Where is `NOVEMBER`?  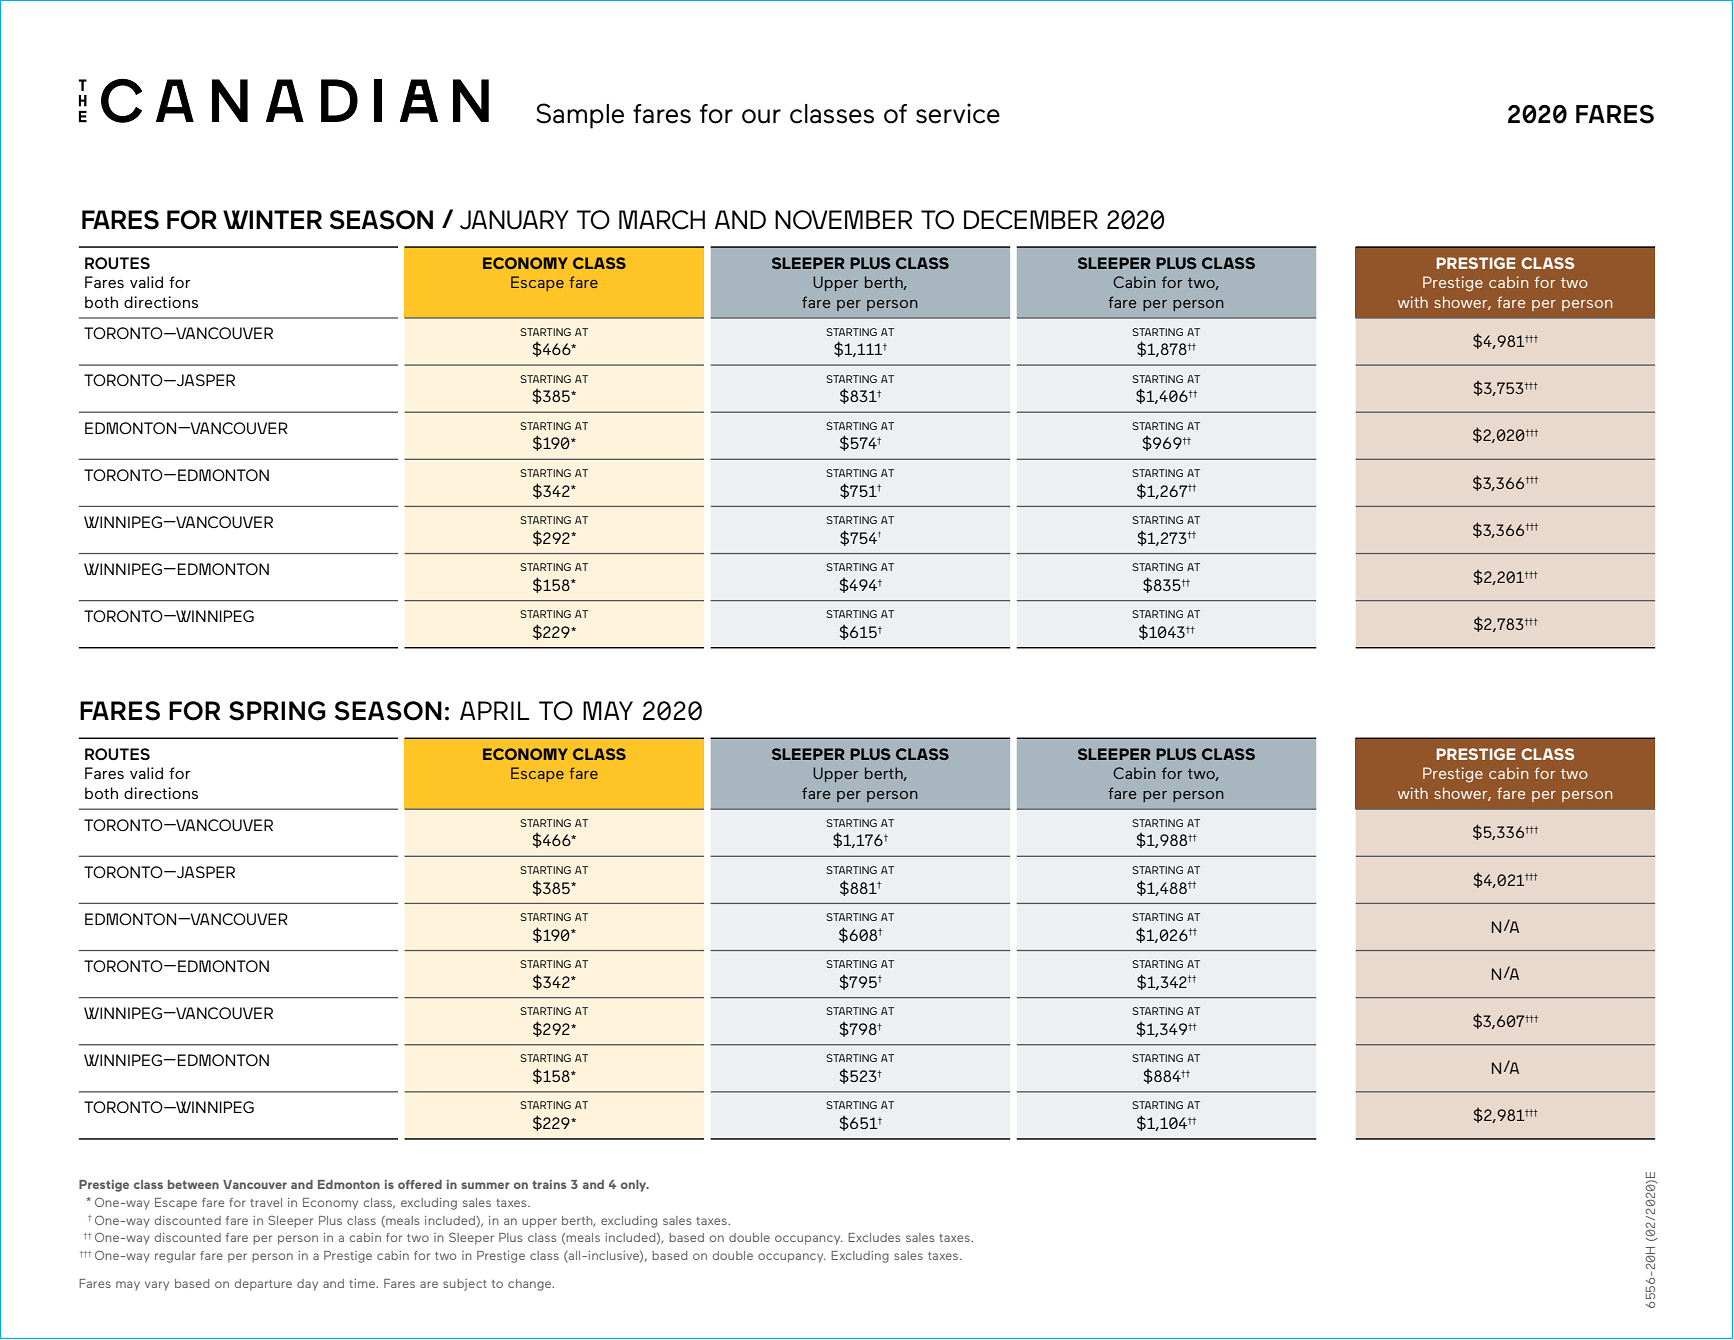 NOVEMBER is located at coordinates (843, 220).
